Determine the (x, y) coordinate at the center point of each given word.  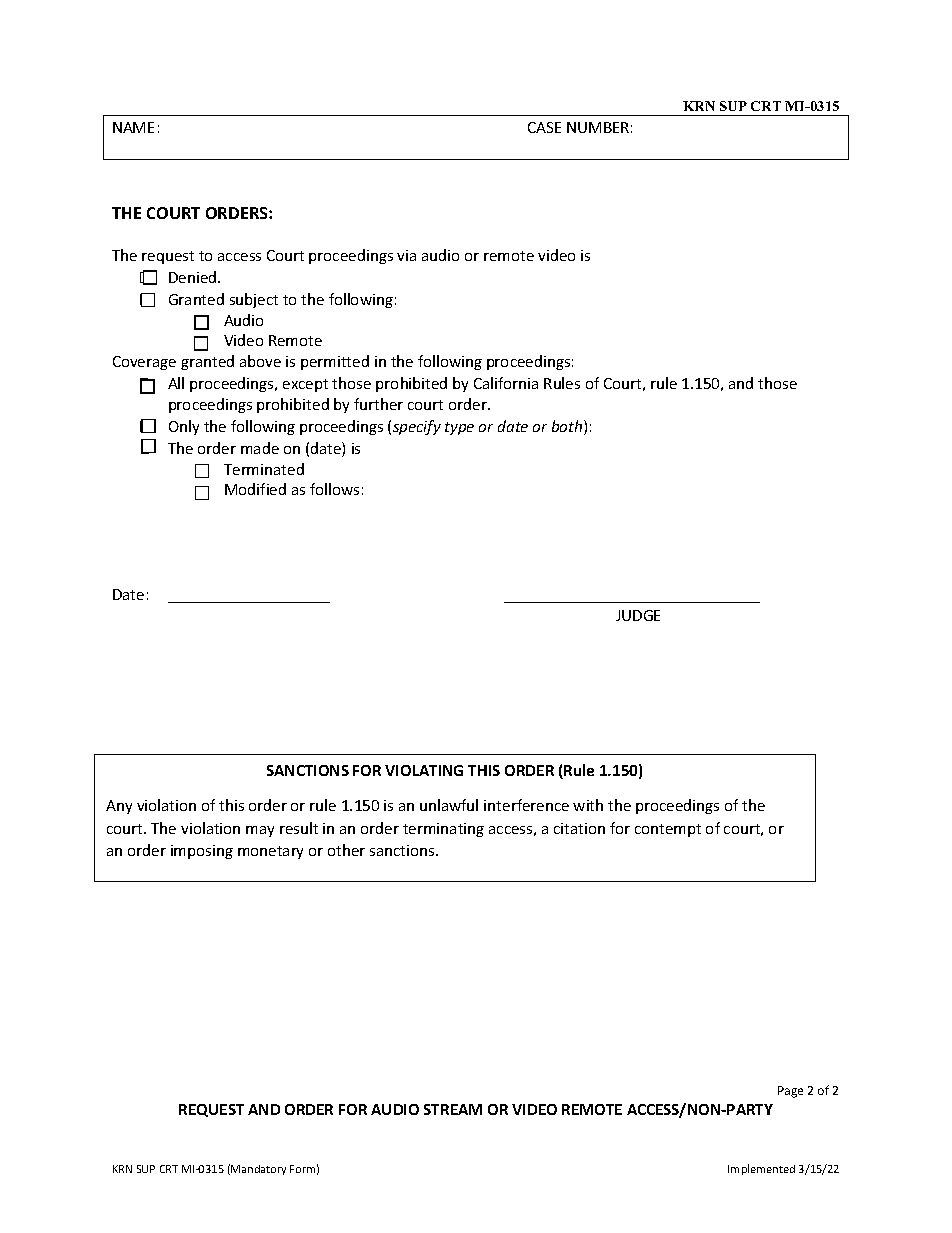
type (459, 428)
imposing (202, 852)
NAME (133, 127)
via (406, 255)
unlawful (449, 805)
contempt (668, 830)
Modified (255, 489)
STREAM (453, 1109)
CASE (544, 127)
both (568, 427)
